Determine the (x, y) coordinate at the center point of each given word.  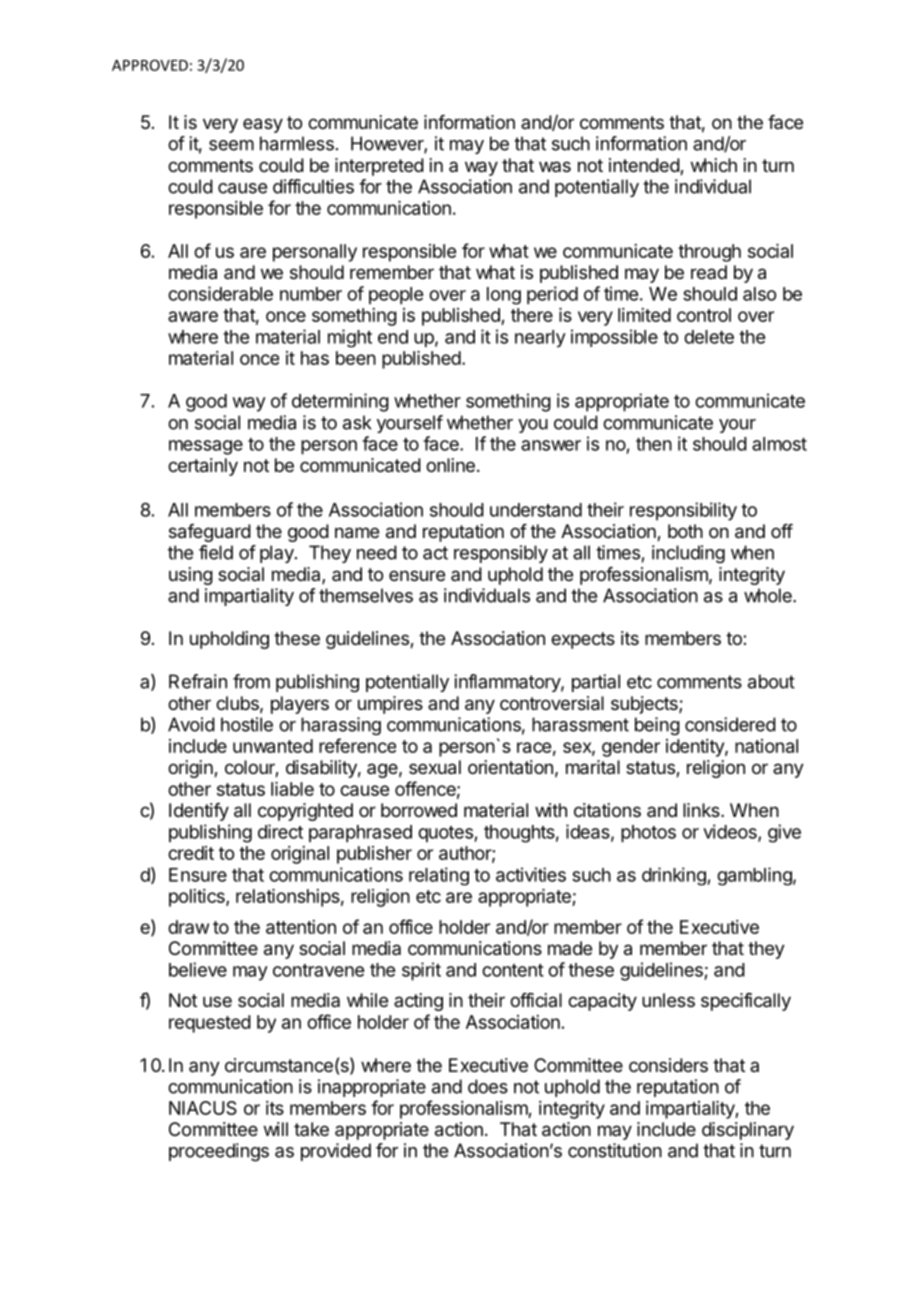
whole (769, 595)
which (714, 165)
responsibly (501, 554)
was (555, 166)
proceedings (219, 1152)
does (488, 1086)
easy (263, 125)
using (191, 576)
